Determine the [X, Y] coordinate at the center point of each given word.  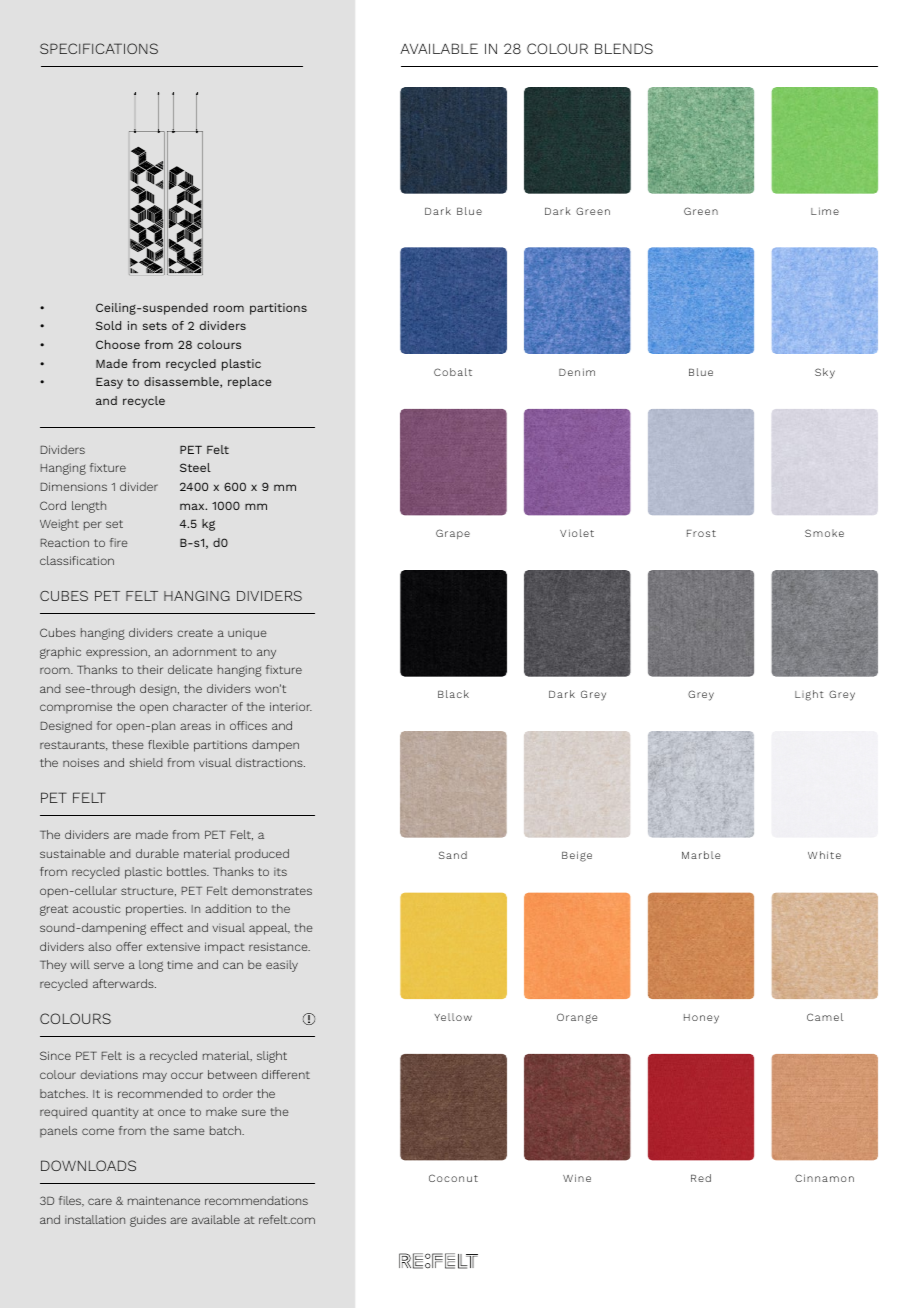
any [266, 654]
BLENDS [624, 48]
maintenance [164, 1200]
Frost [701, 533]
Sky [825, 373]
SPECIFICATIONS [99, 48]
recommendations [256, 1200]
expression [117, 653]
